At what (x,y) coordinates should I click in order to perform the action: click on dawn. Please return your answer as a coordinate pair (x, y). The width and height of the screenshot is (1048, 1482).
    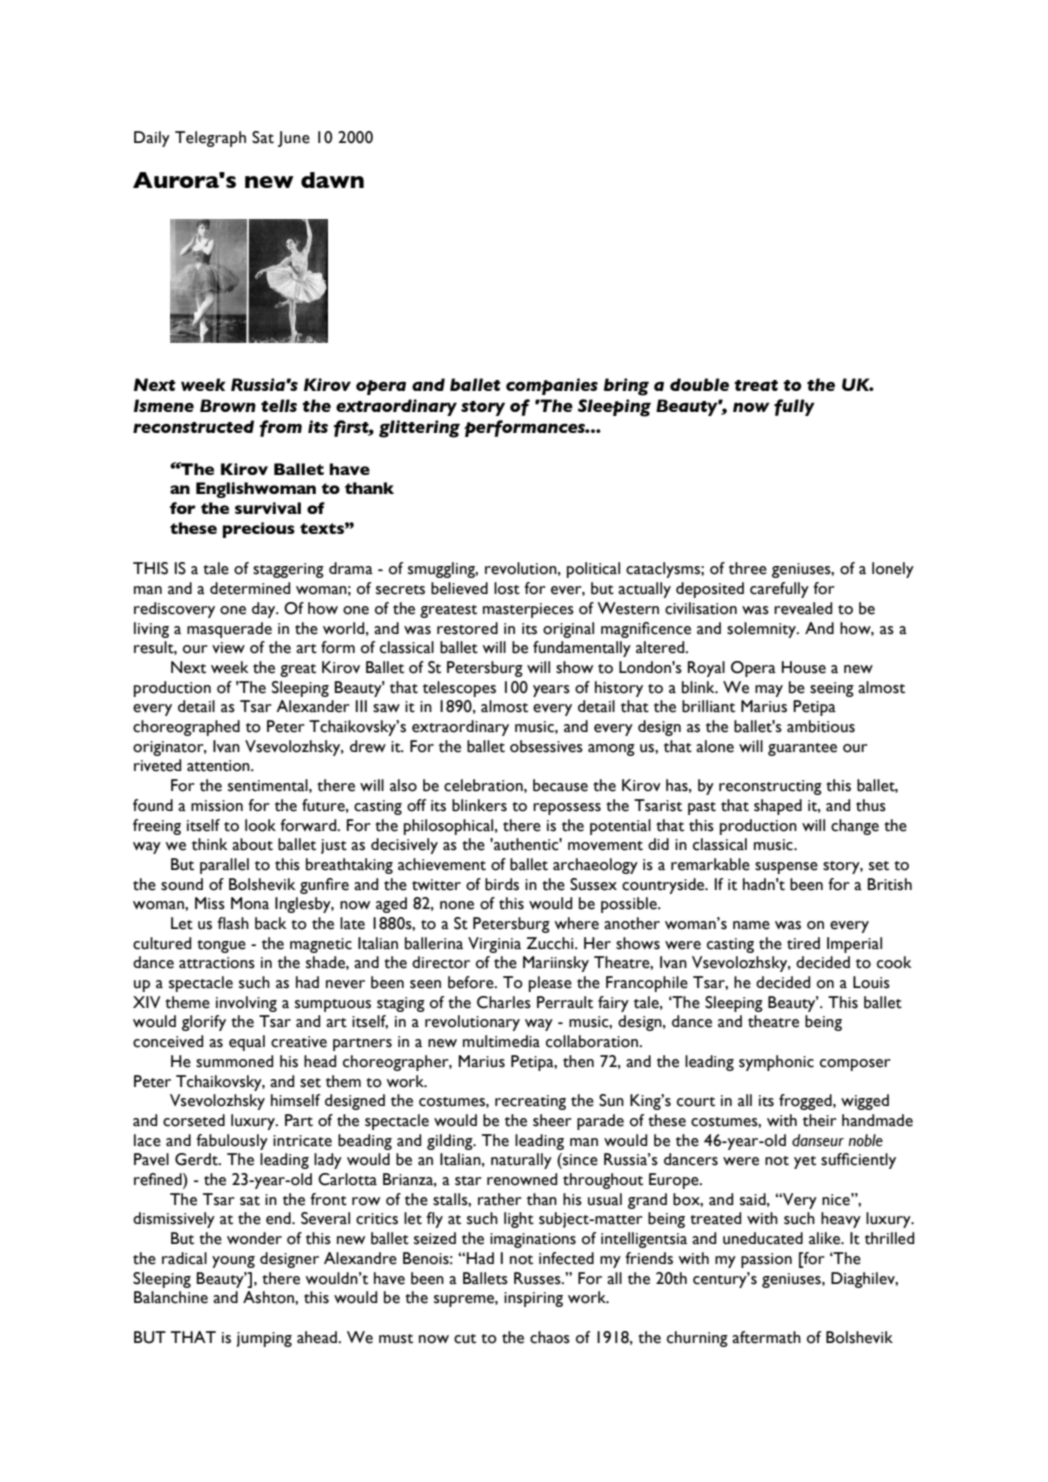
    Looking at the image, I should click on (332, 180).
